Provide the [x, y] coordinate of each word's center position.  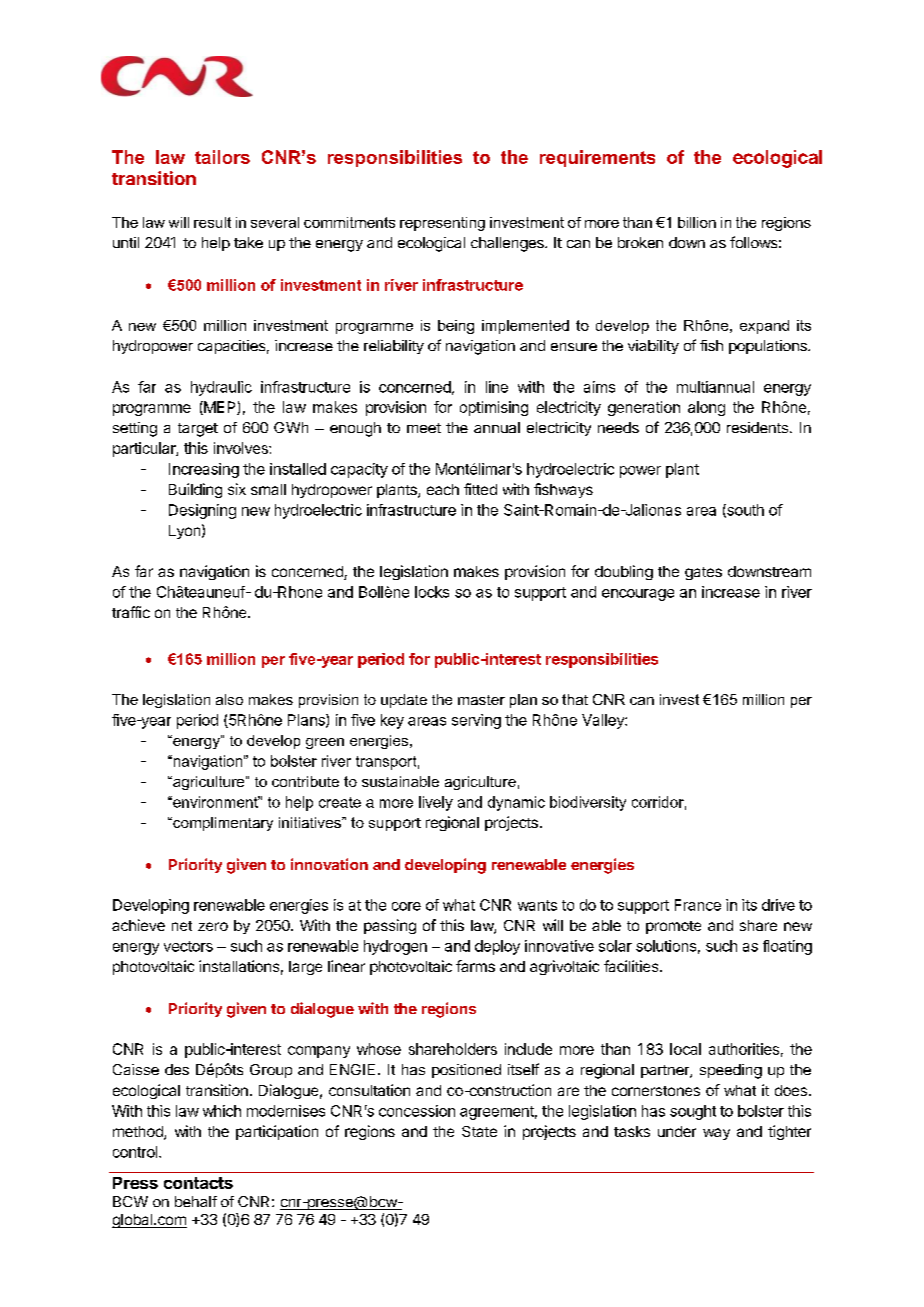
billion [697, 222]
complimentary [222, 824]
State [479, 1131]
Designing [202, 511]
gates [703, 573]
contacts [198, 1183]
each [443, 489]
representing [442, 224]
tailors [222, 157]
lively [436, 803]
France [698, 905]
